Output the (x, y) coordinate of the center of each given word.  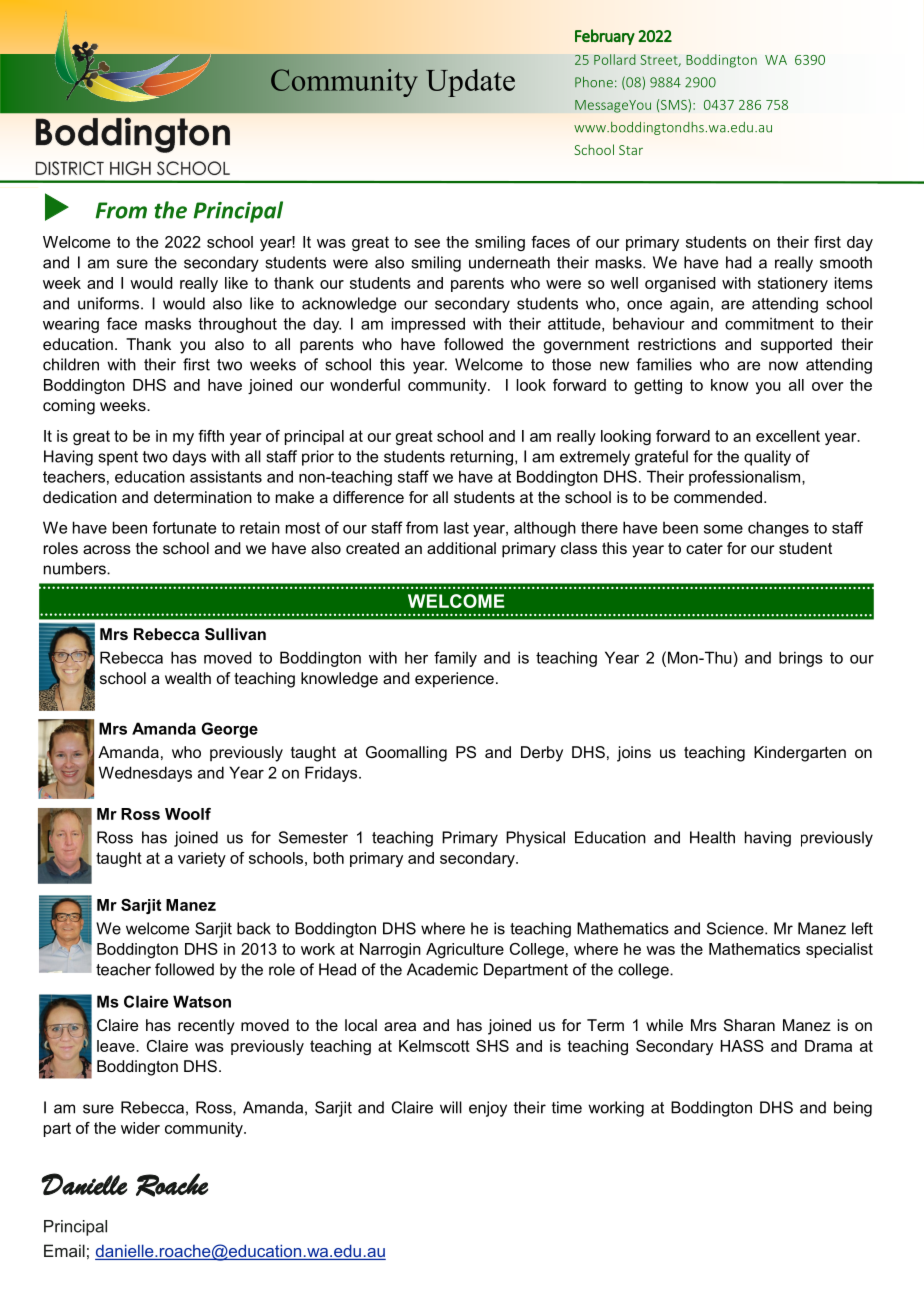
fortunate (184, 527)
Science (736, 928)
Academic (442, 969)
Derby (542, 754)
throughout (237, 325)
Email (64, 1250)
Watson (202, 1001)
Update (470, 83)
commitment (769, 323)
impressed (428, 325)
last (456, 528)
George (229, 730)
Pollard (615, 59)
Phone (594, 82)
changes (778, 529)
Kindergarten (800, 754)
